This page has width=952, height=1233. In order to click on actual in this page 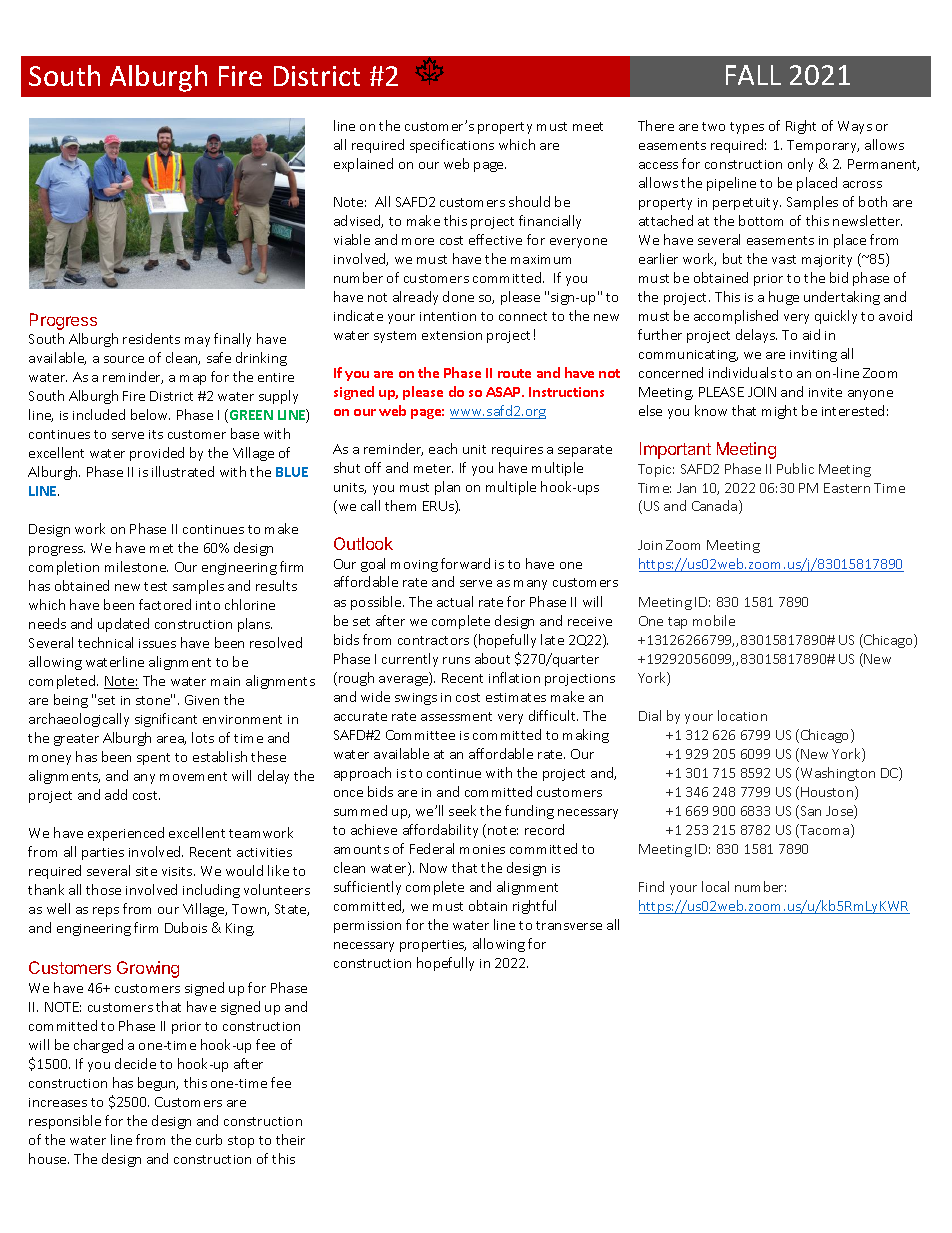, I will do `click(455, 601)`.
